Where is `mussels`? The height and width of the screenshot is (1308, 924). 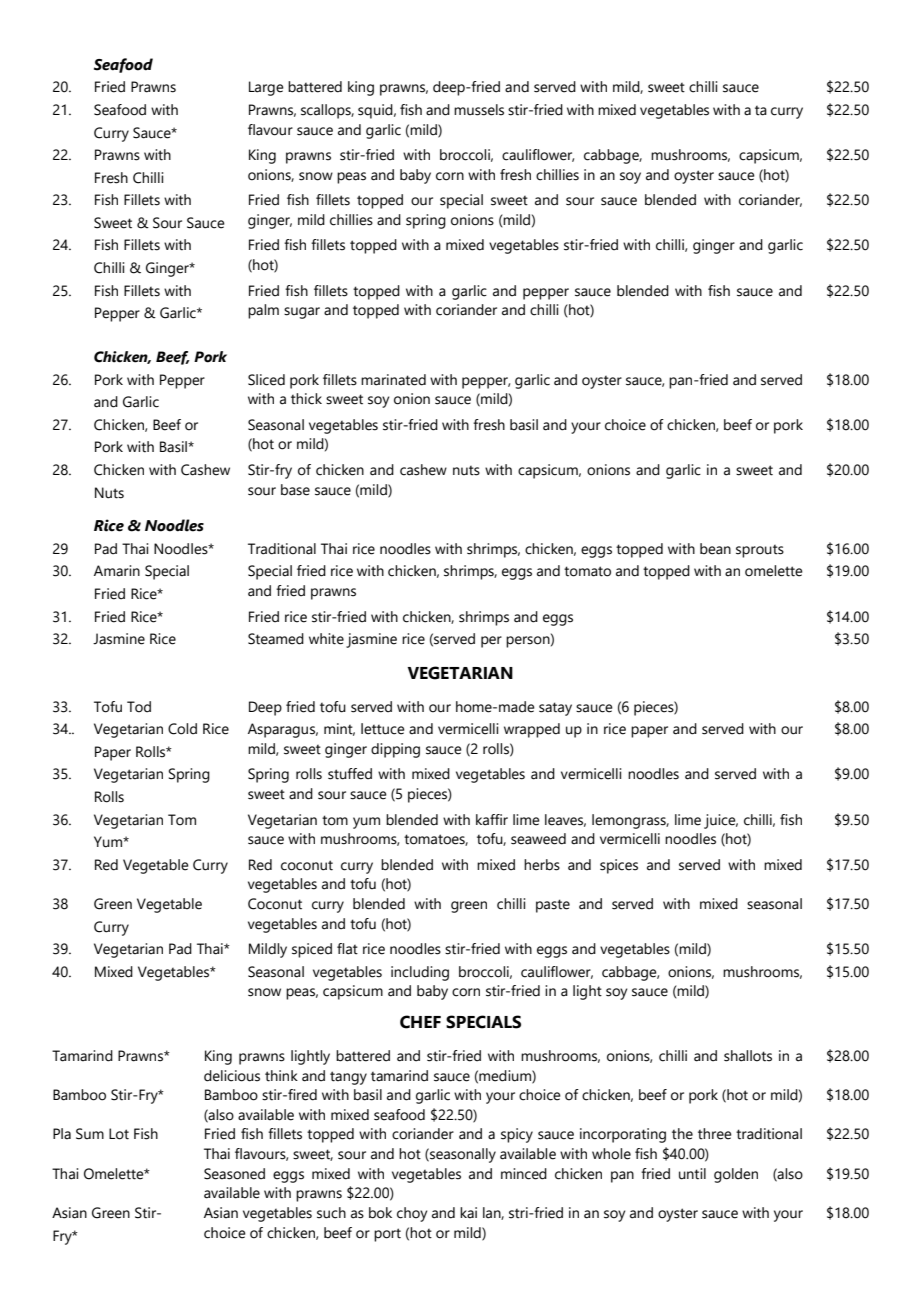
mussels is located at coordinates (479, 110).
